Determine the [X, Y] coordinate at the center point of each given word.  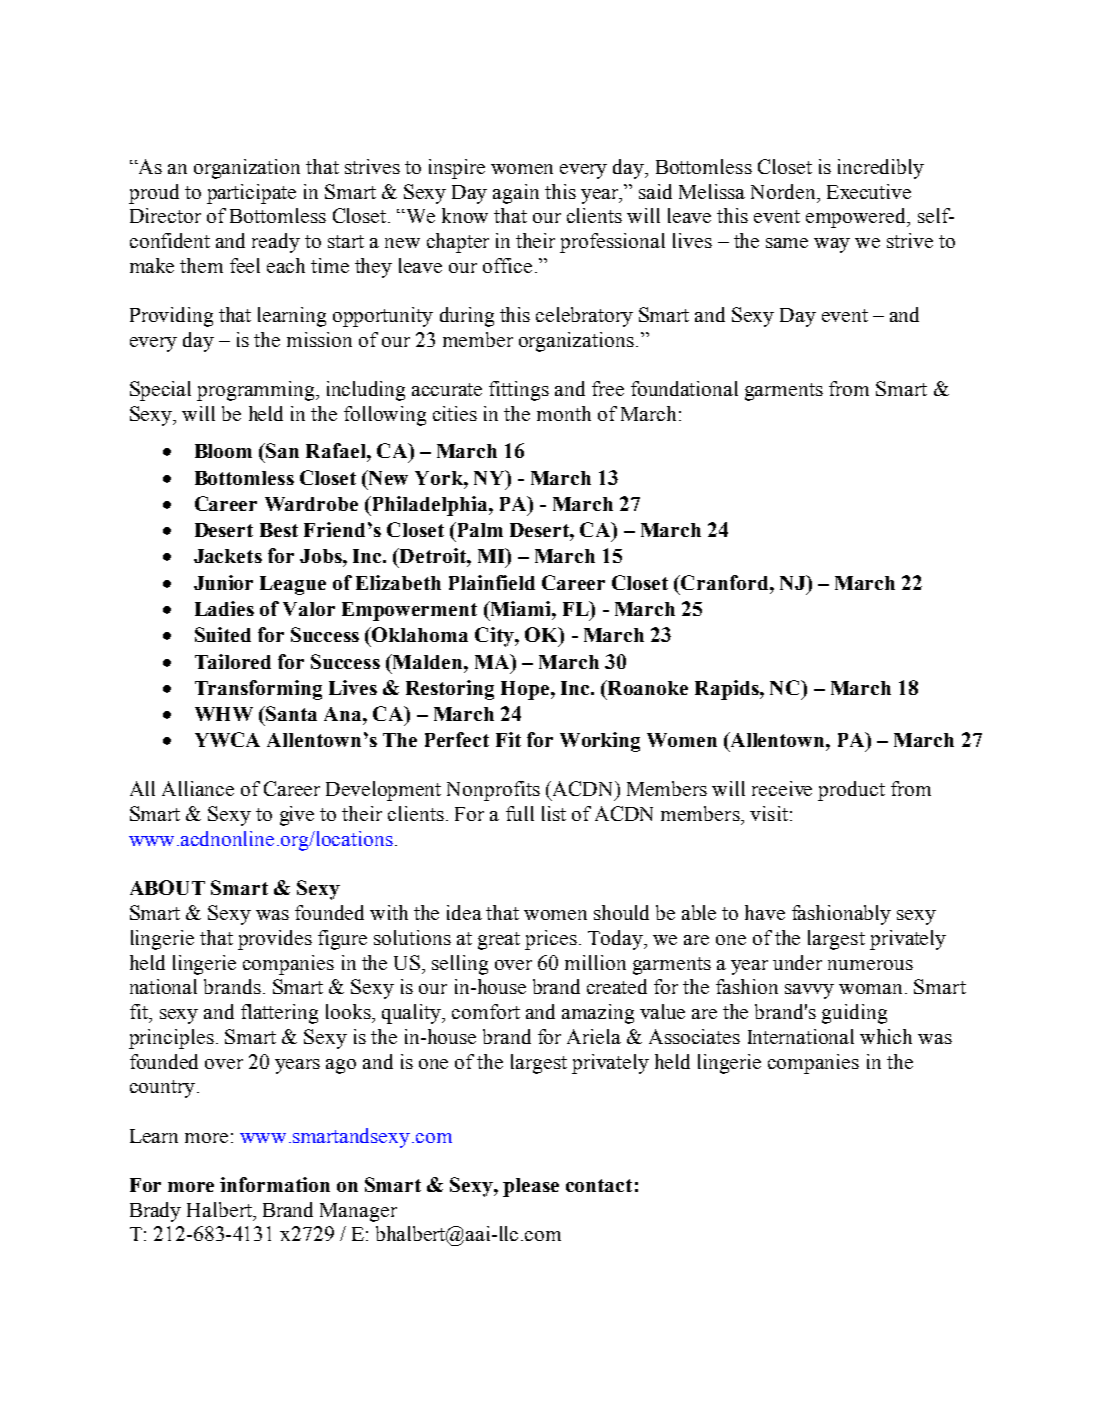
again [516, 194]
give [297, 816]
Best [279, 530]
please [531, 1187]
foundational [684, 388]
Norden [784, 191]
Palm [479, 529]
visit [769, 813]
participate [251, 194]
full [520, 813]
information [275, 1184]
